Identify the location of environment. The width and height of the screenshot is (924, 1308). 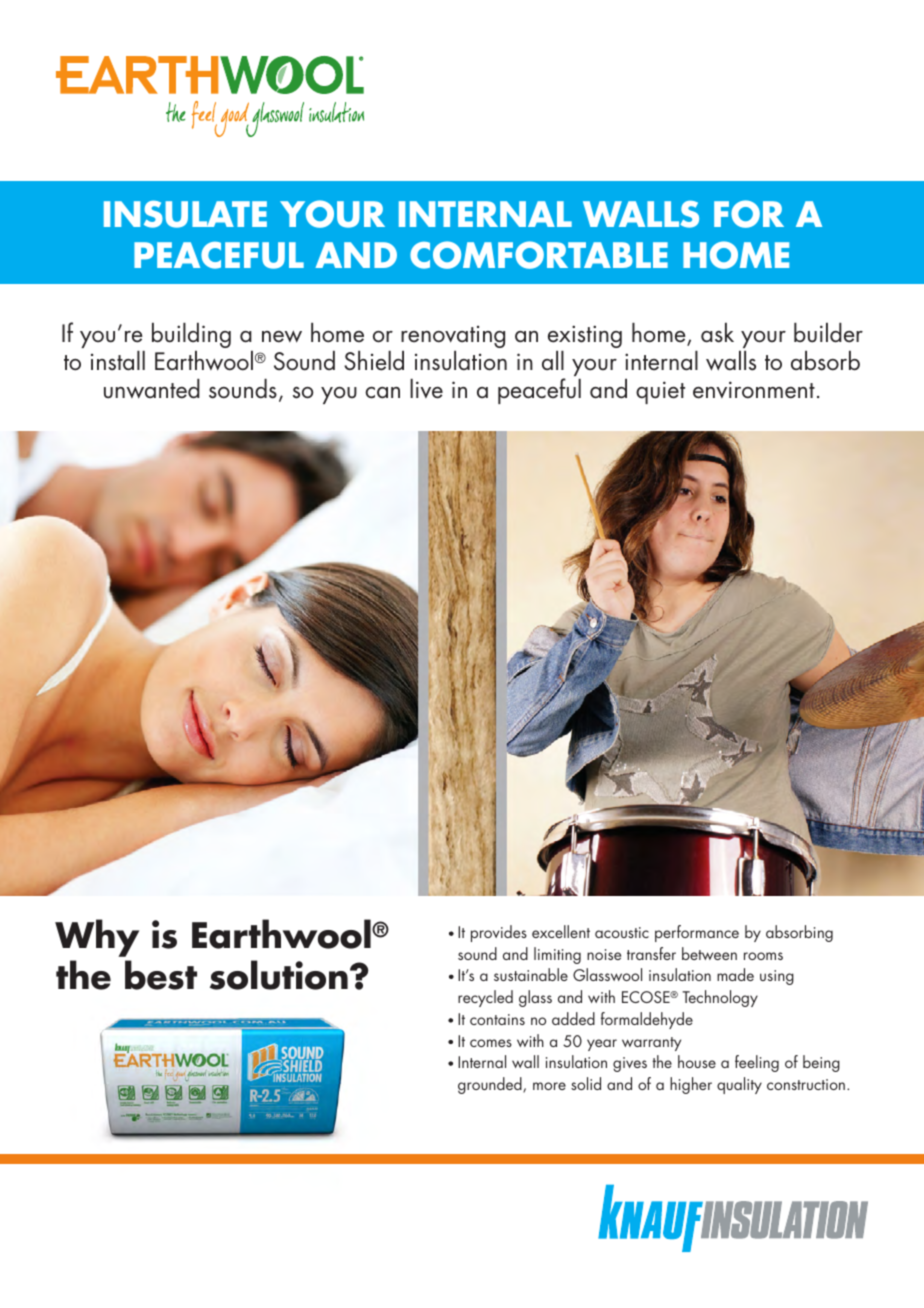
(754, 390).
